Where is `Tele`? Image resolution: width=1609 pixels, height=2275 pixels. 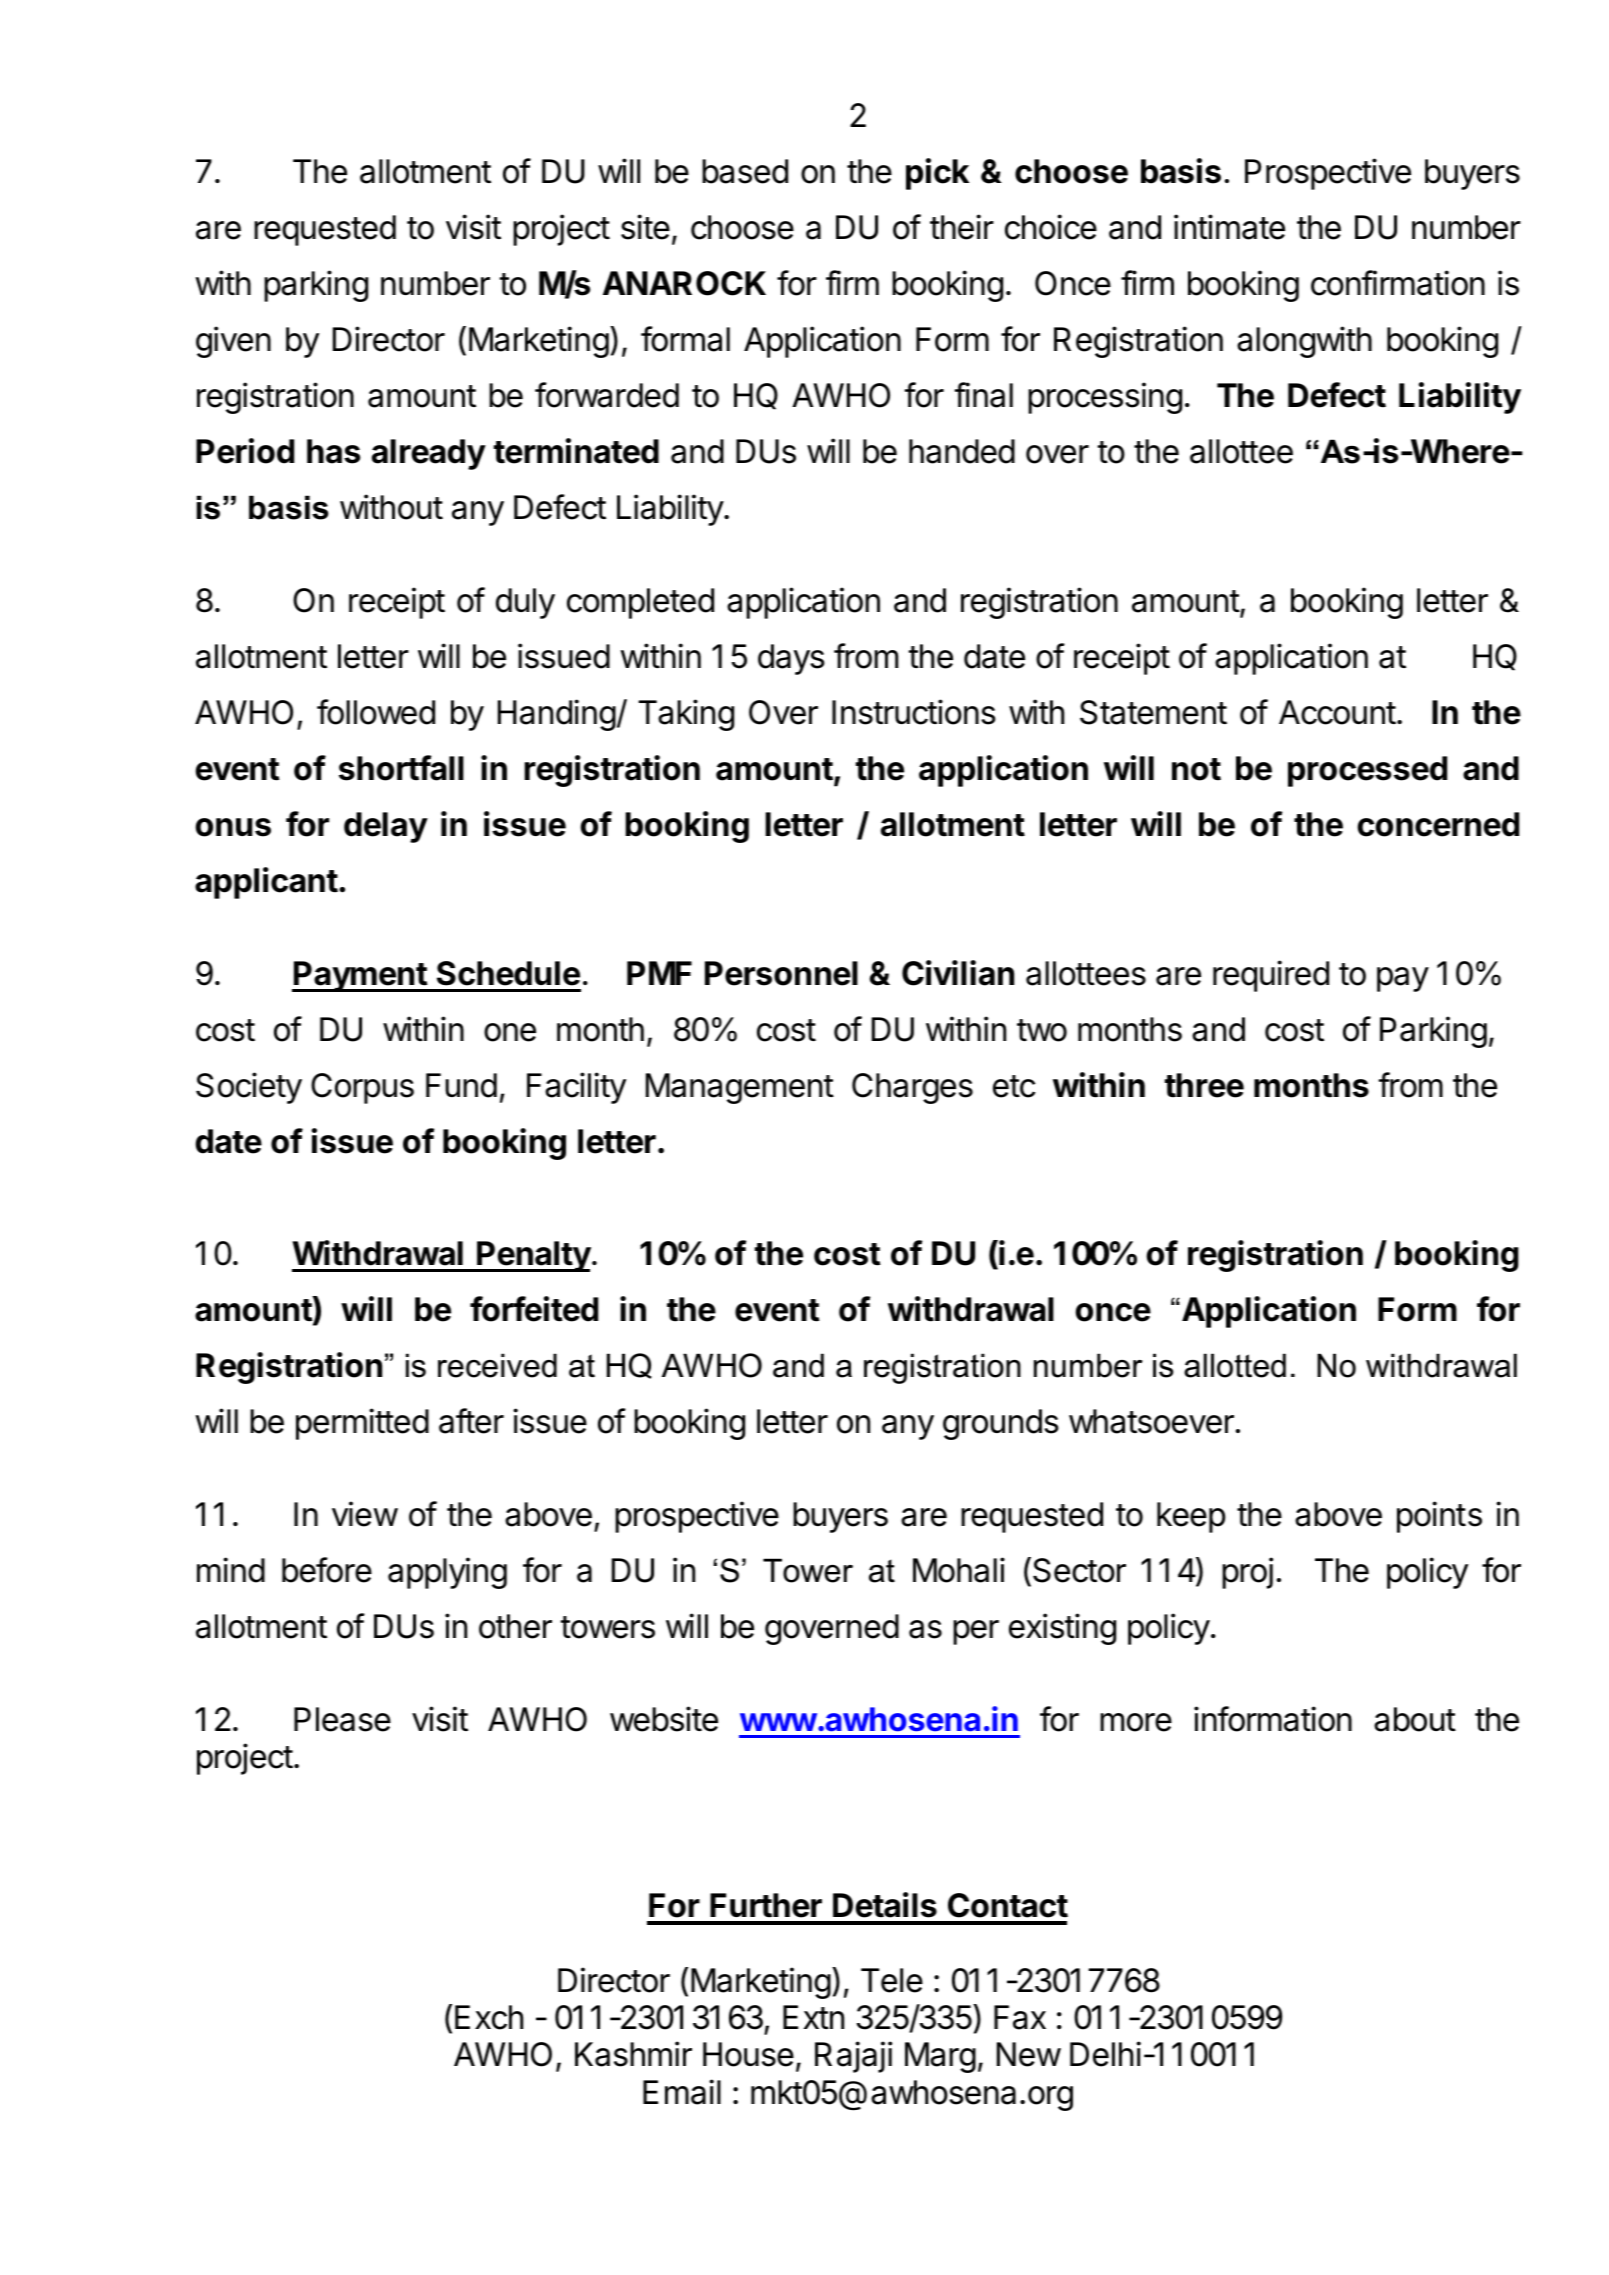
Tele is located at coordinates (892, 1980).
